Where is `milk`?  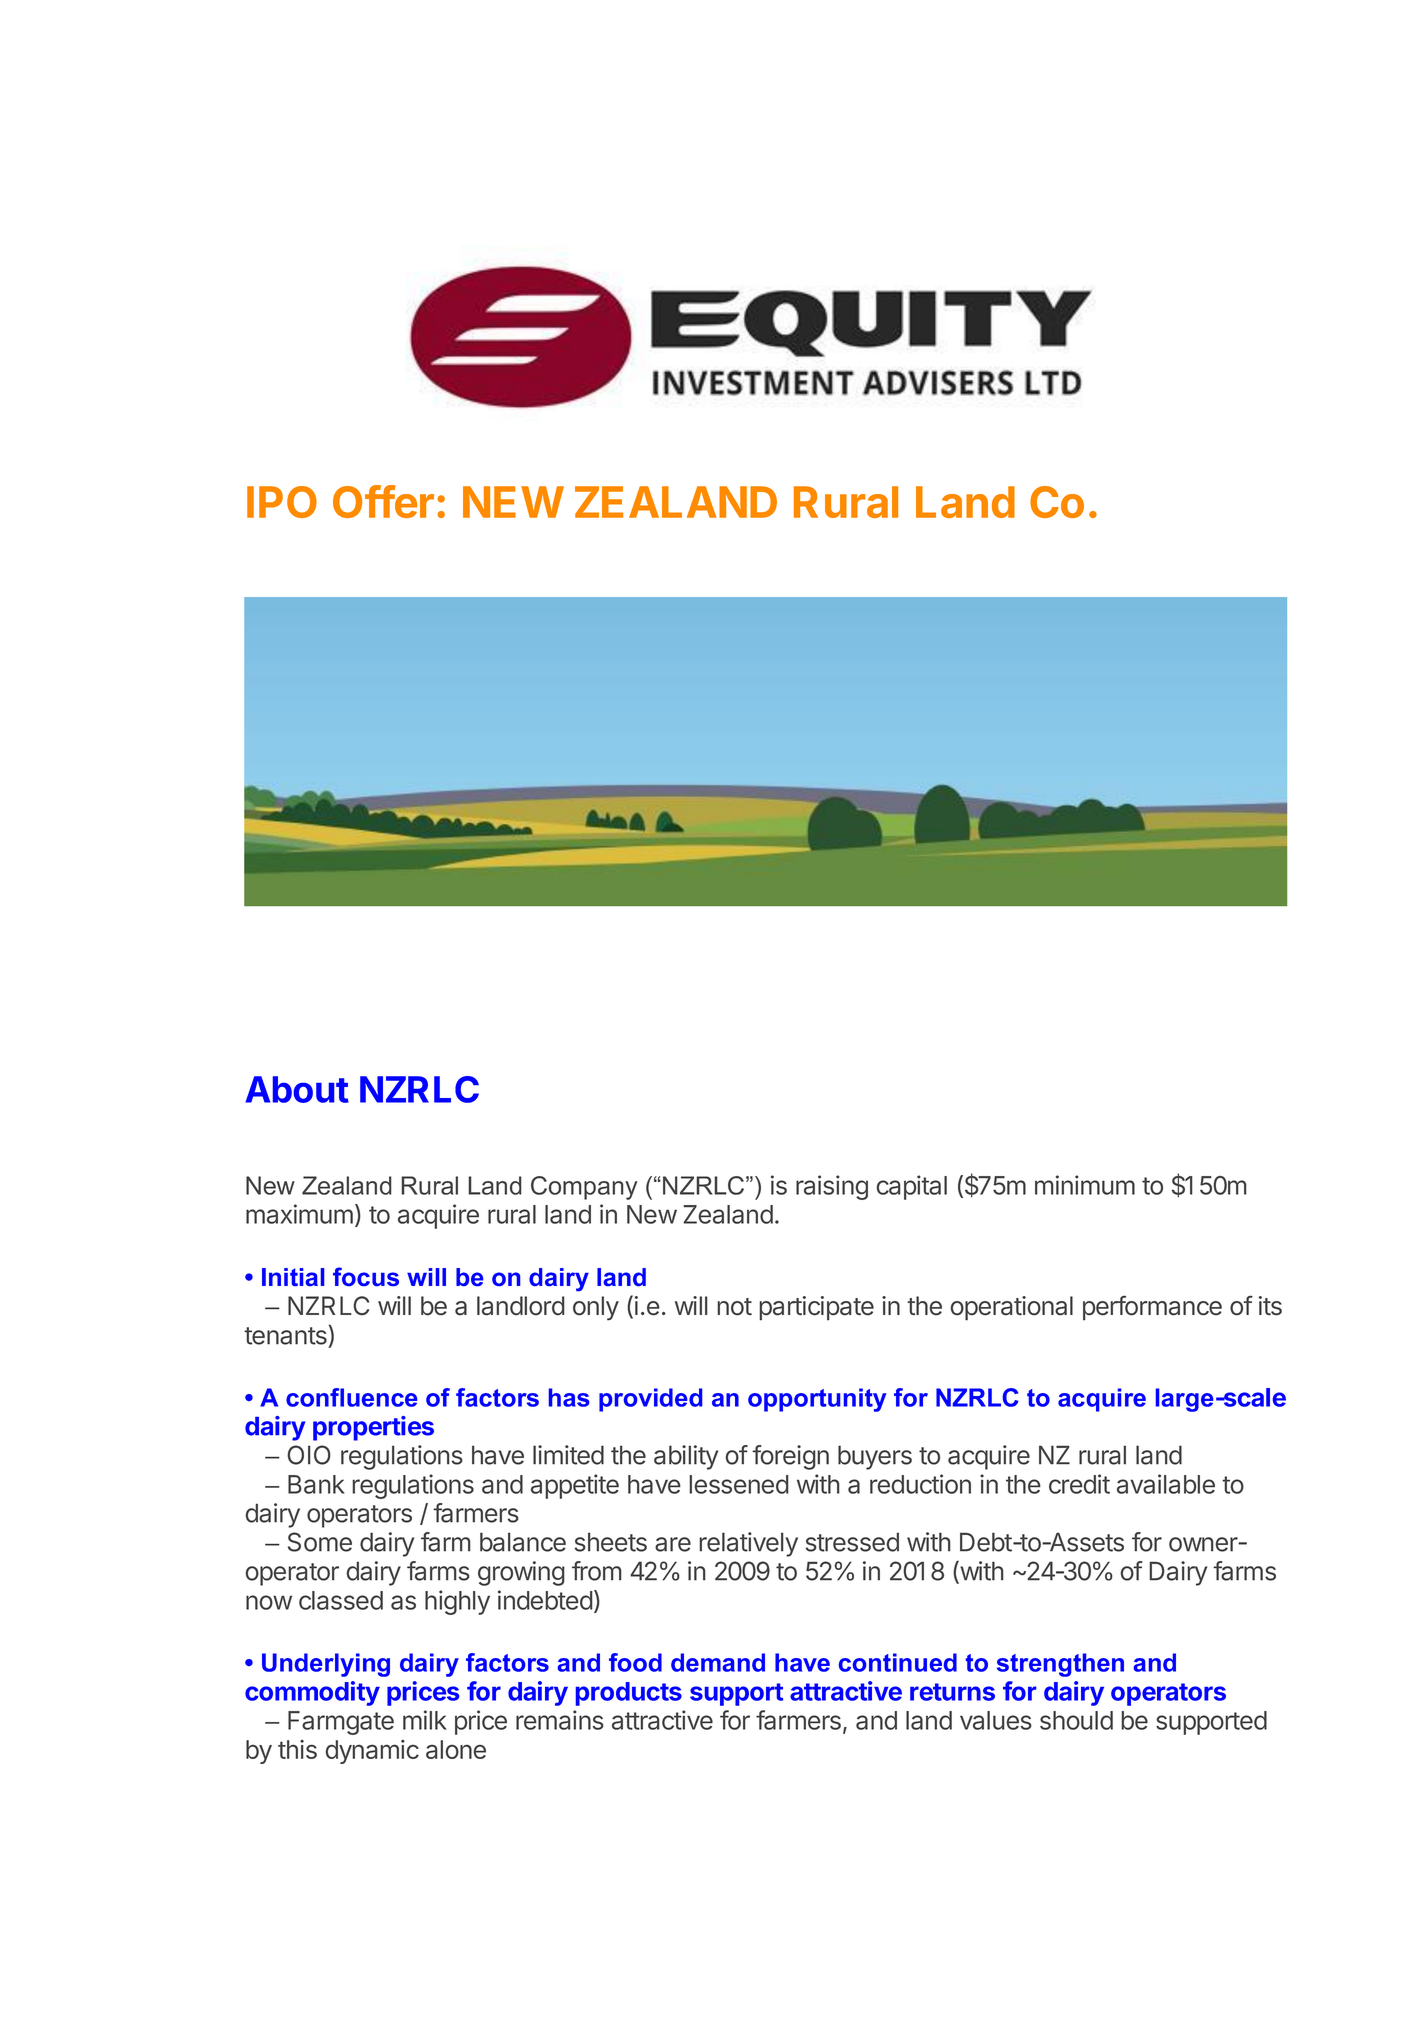 milk is located at coordinates (425, 1720).
